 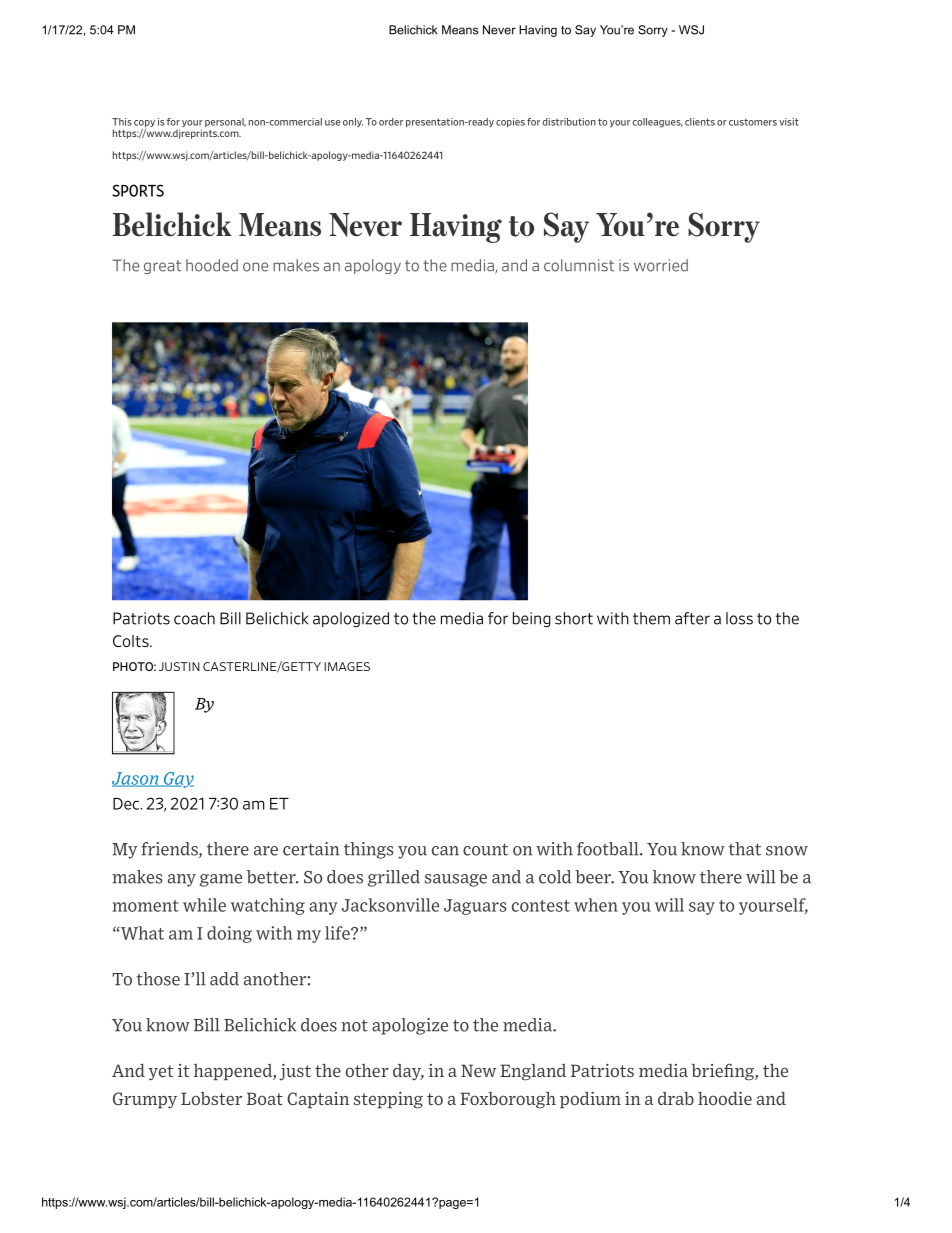 I want to click on clients, so click(x=700, y=122).
